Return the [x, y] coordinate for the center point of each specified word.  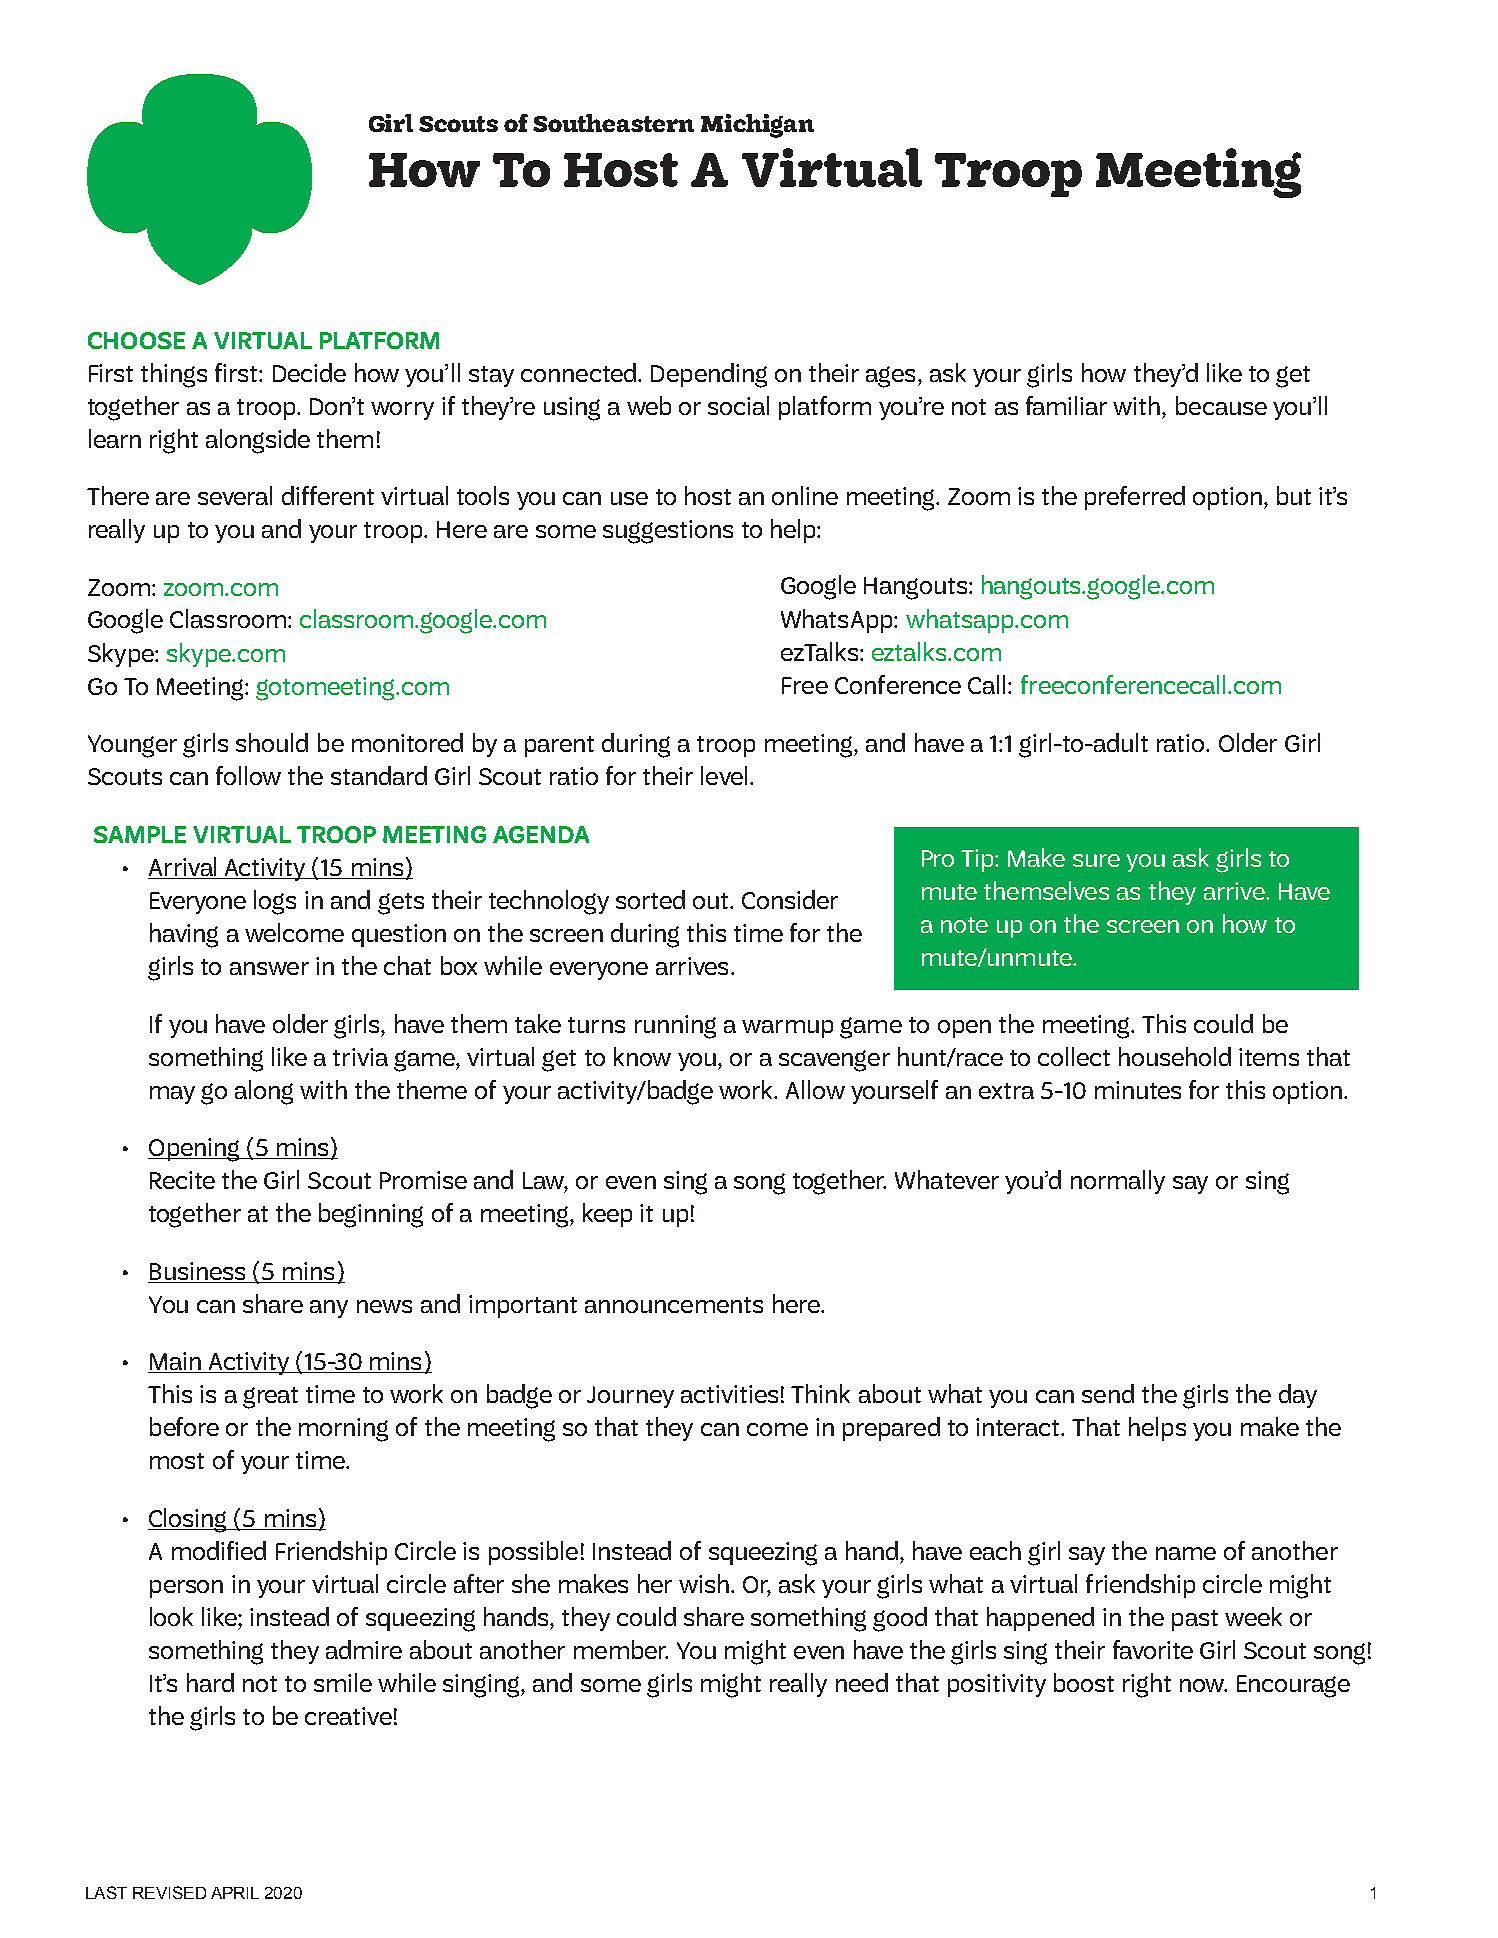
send [1108, 1393]
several [235, 495]
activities [729, 1394]
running [675, 1027]
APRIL [235, 1893]
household [1175, 1056]
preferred [1135, 498]
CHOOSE [136, 340]
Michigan [757, 126]
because [1221, 405]
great [270, 1398]
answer [269, 968]
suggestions [668, 532]
